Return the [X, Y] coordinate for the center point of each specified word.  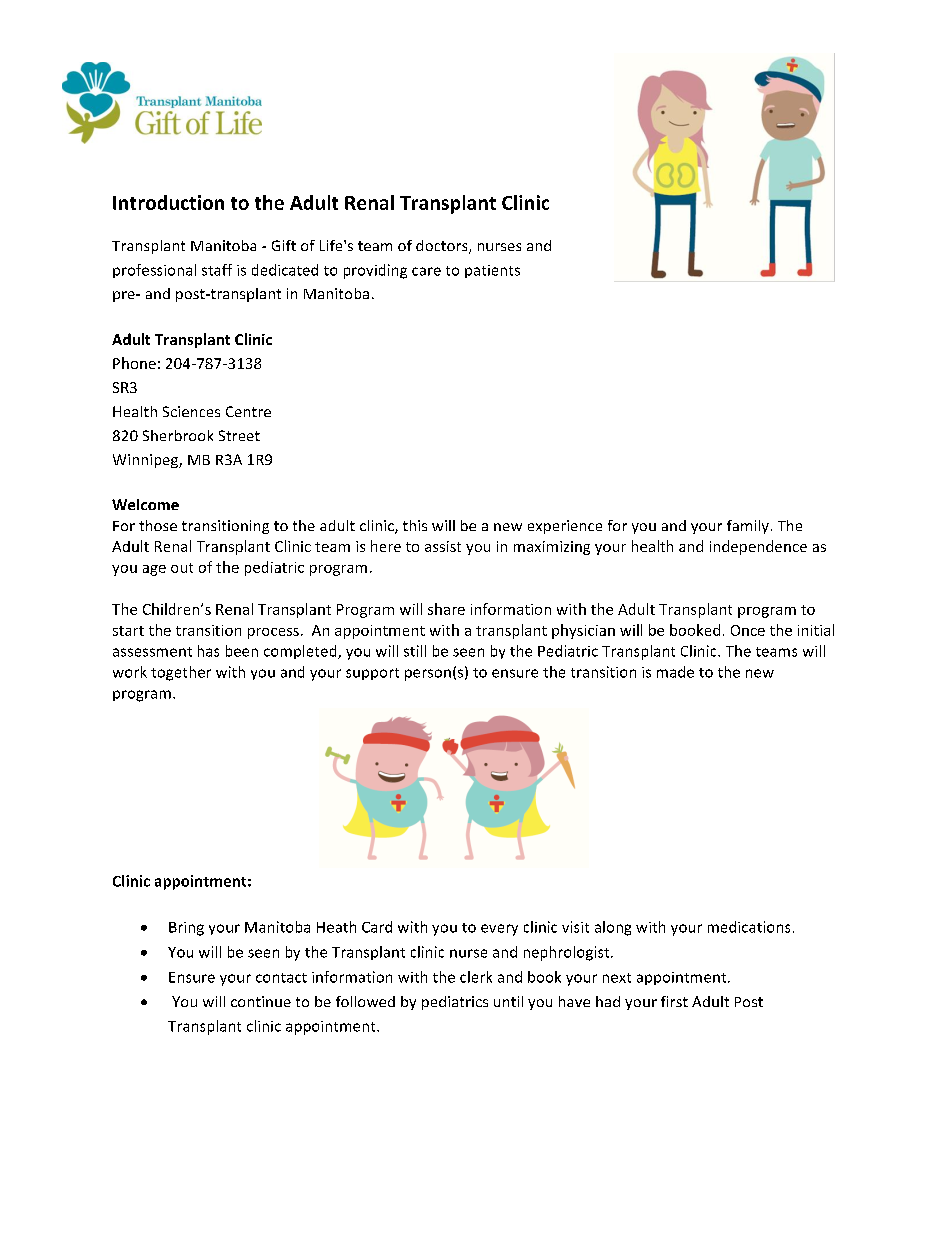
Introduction [168, 202]
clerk [476, 977]
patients [492, 271]
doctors [443, 247]
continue [261, 1001]
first [674, 1001]
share [446, 609]
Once [748, 630]
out [182, 568]
